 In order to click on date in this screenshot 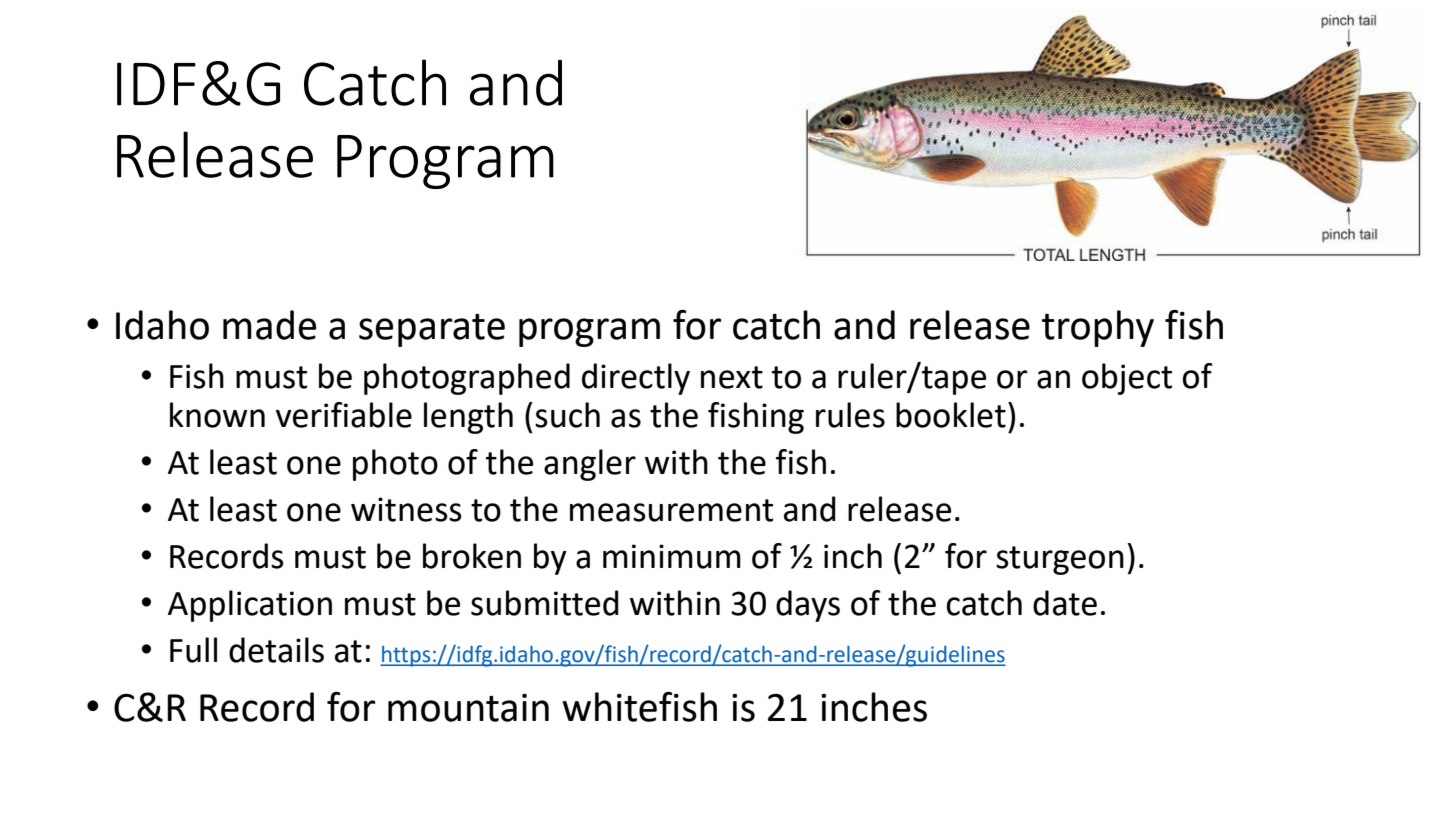, I will do `click(1065, 603)`.
